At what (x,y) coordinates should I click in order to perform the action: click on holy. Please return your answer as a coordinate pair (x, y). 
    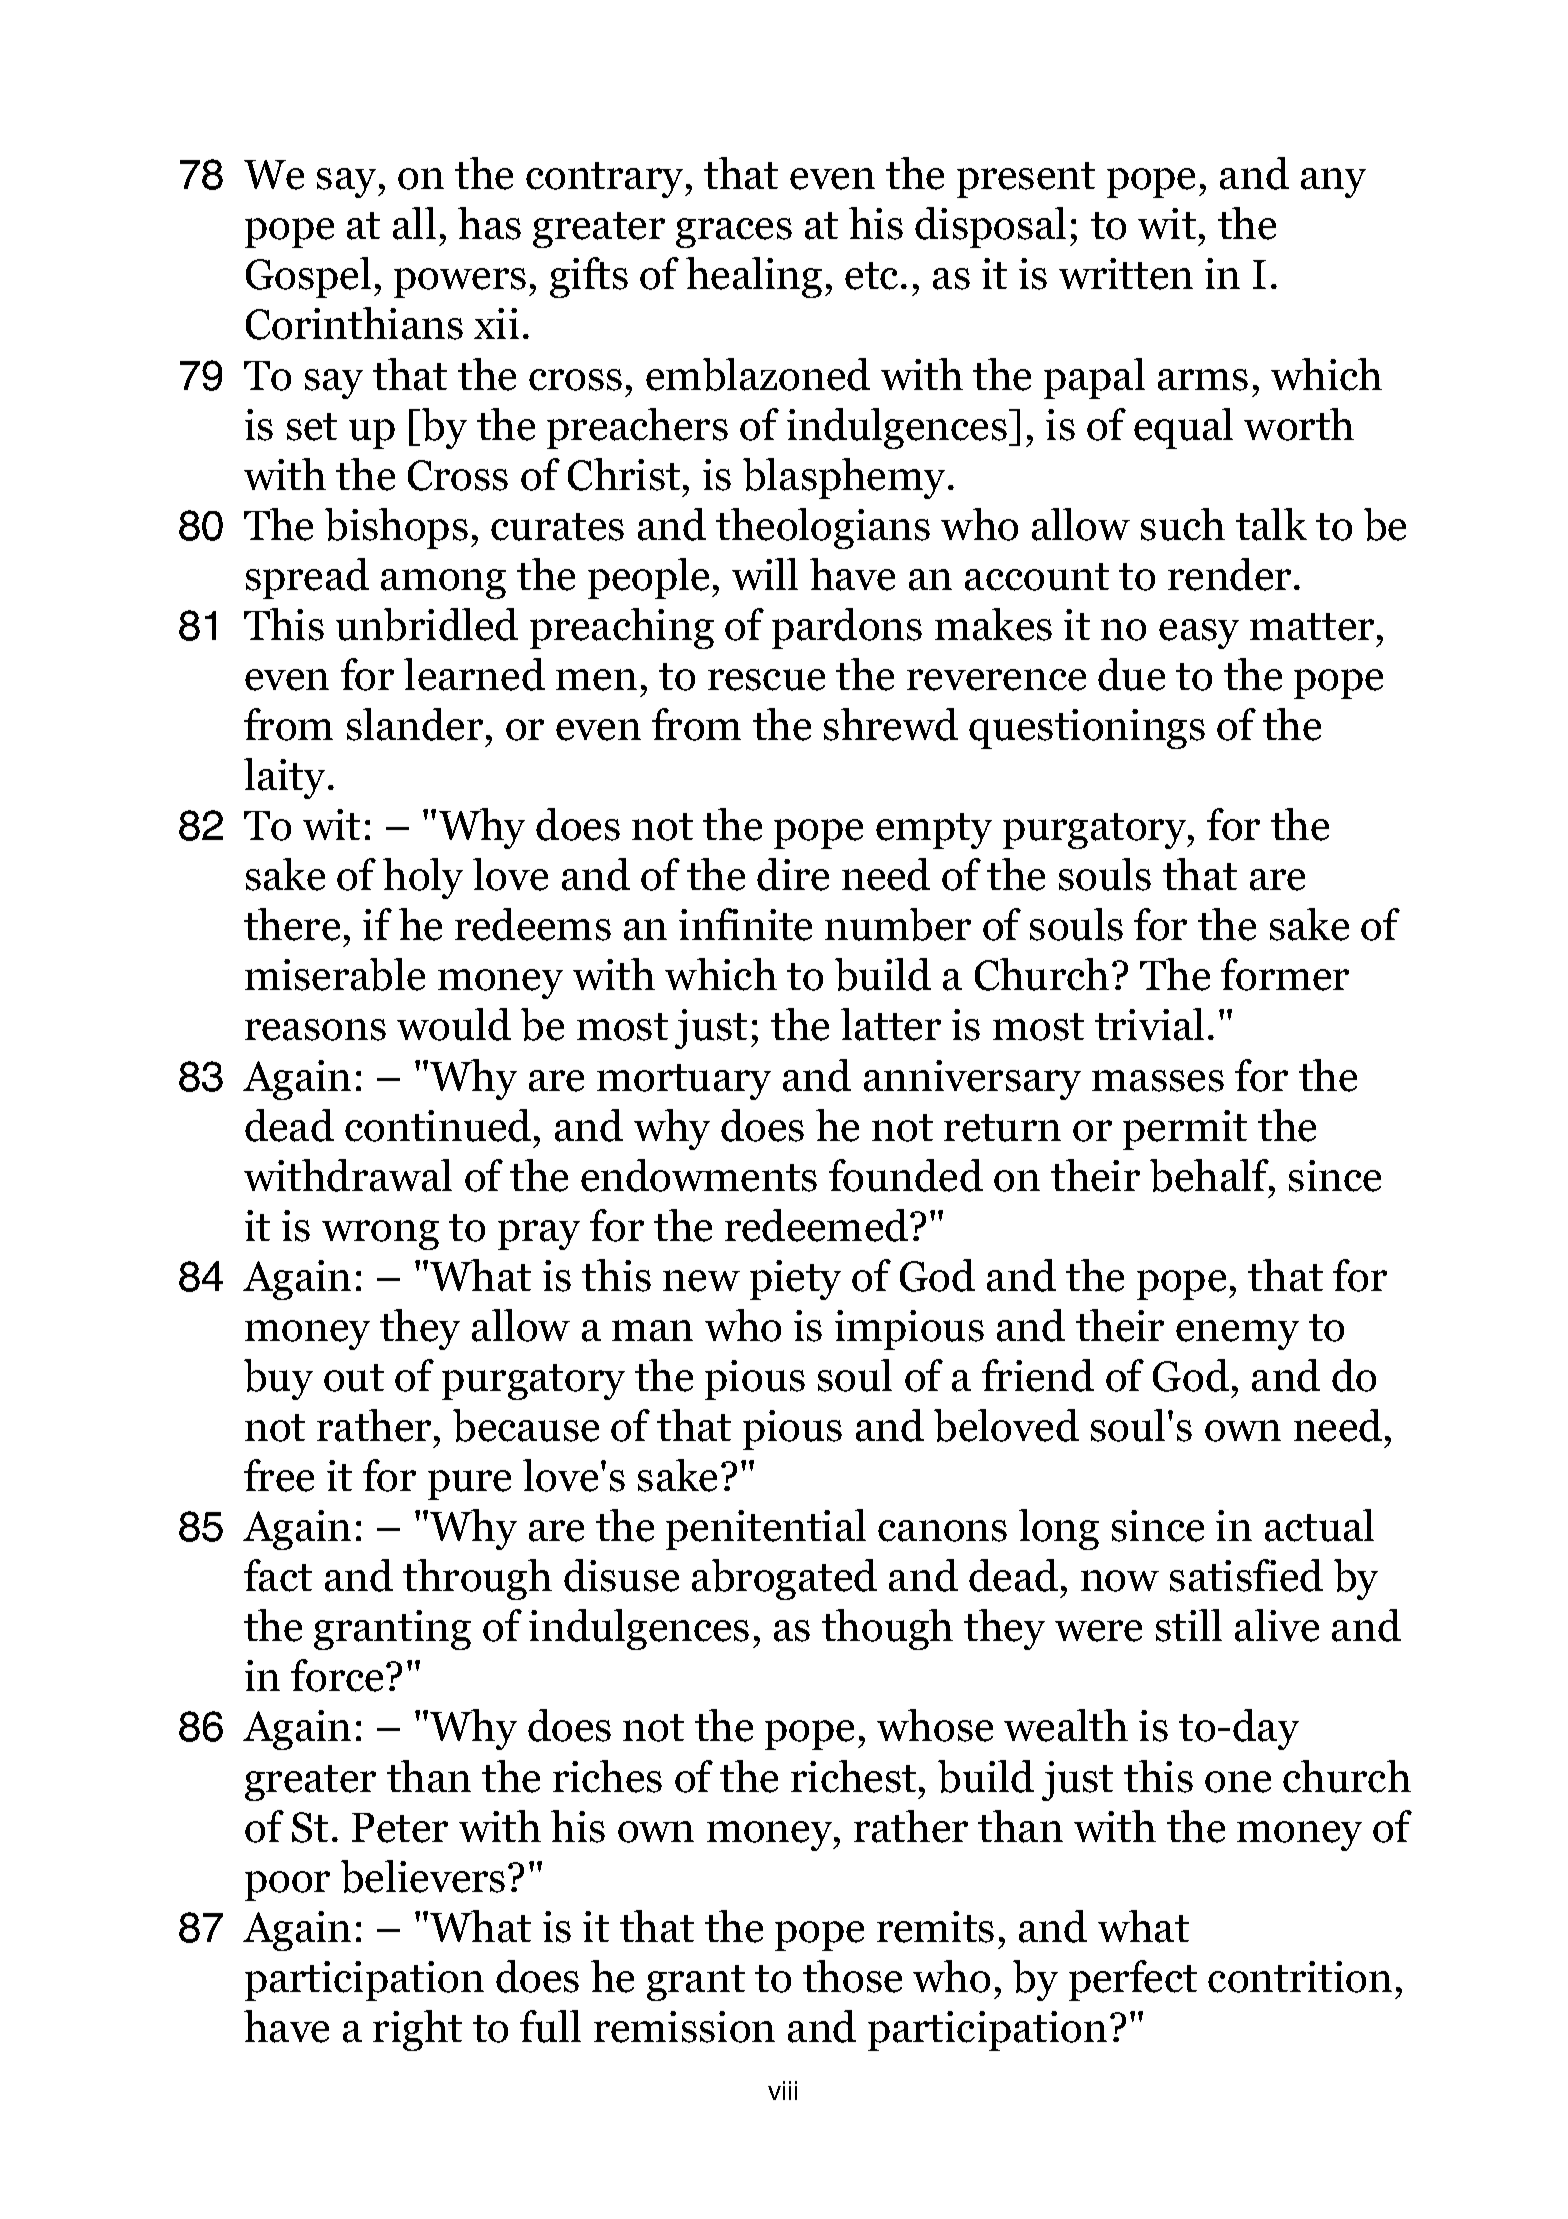
    Looking at the image, I should click on (423, 878).
